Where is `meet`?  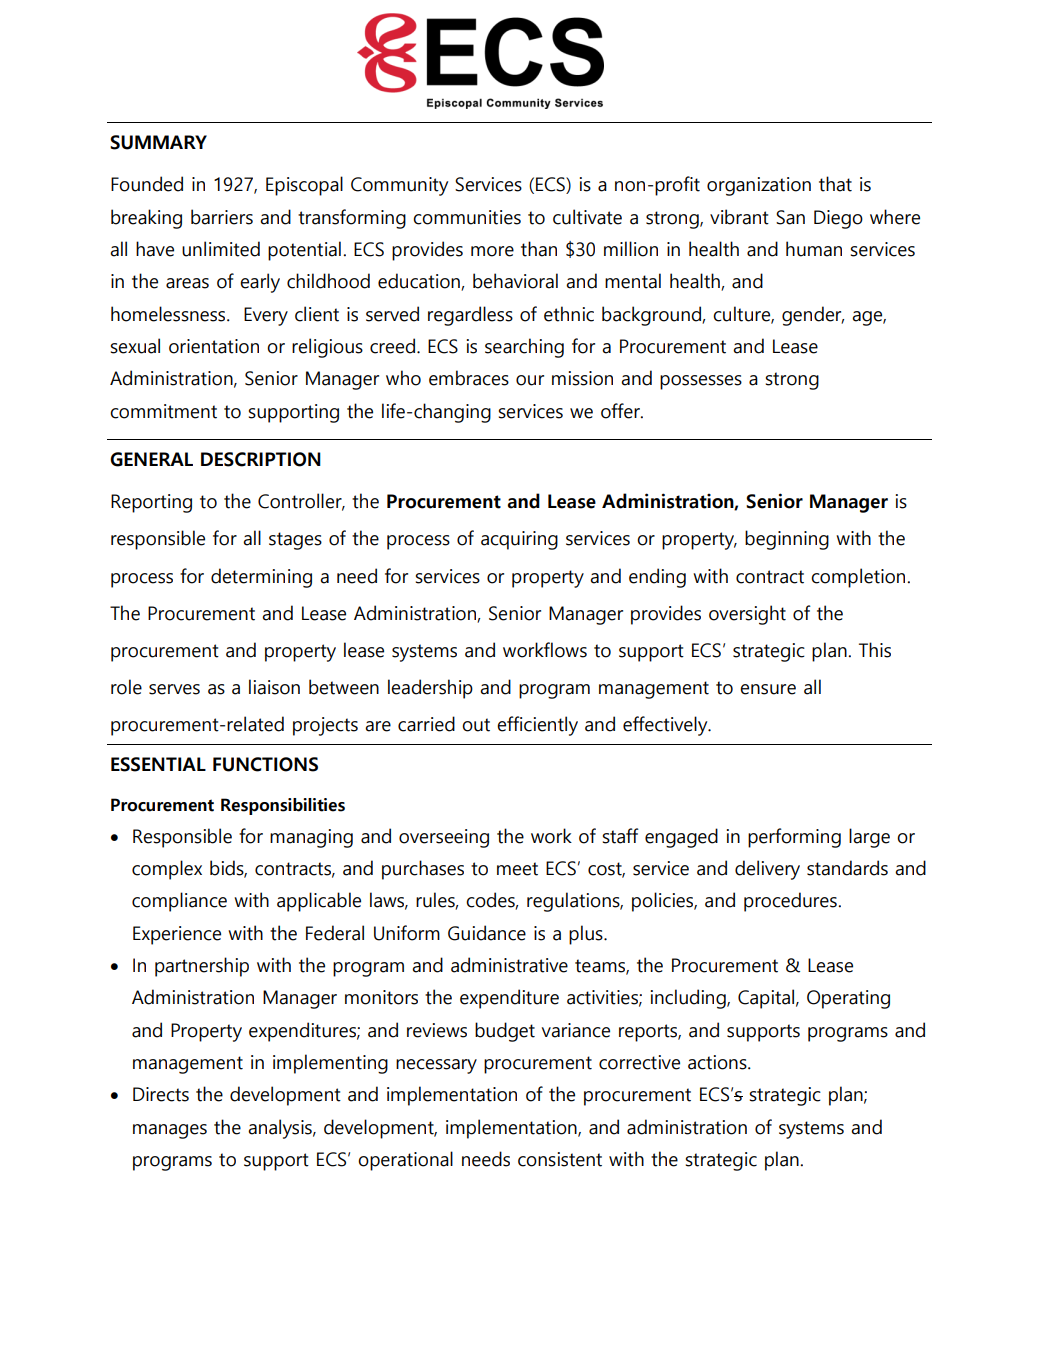 meet is located at coordinates (517, 869).
